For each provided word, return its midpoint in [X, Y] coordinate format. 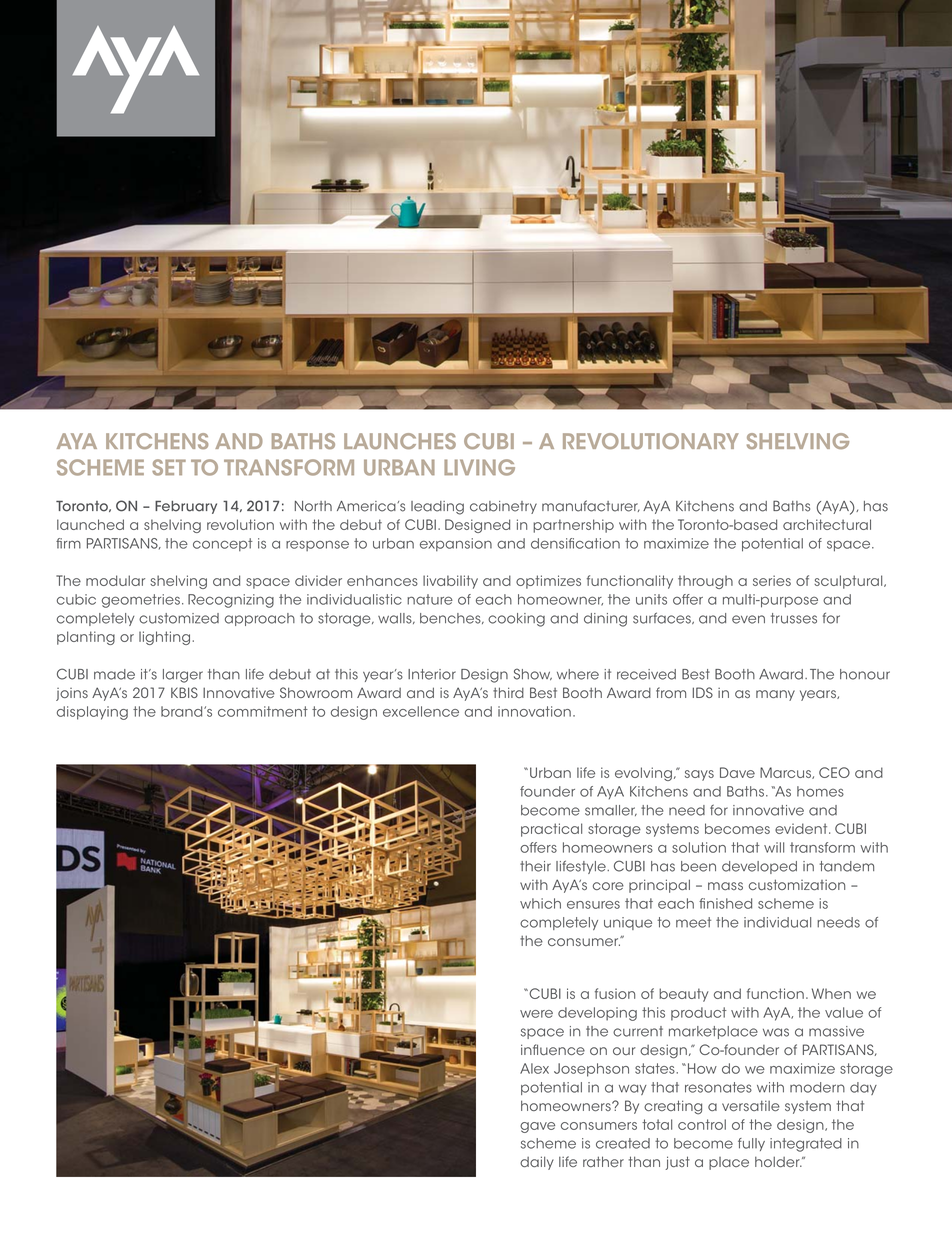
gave [537, 1127]
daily [537, 1163]
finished [725, 903]
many [775, 695]
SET [169, 467]
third [508, 692]
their [535, 866]
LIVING [479, 467]
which [540, 903]
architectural [827, 524]
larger [183, 676]
